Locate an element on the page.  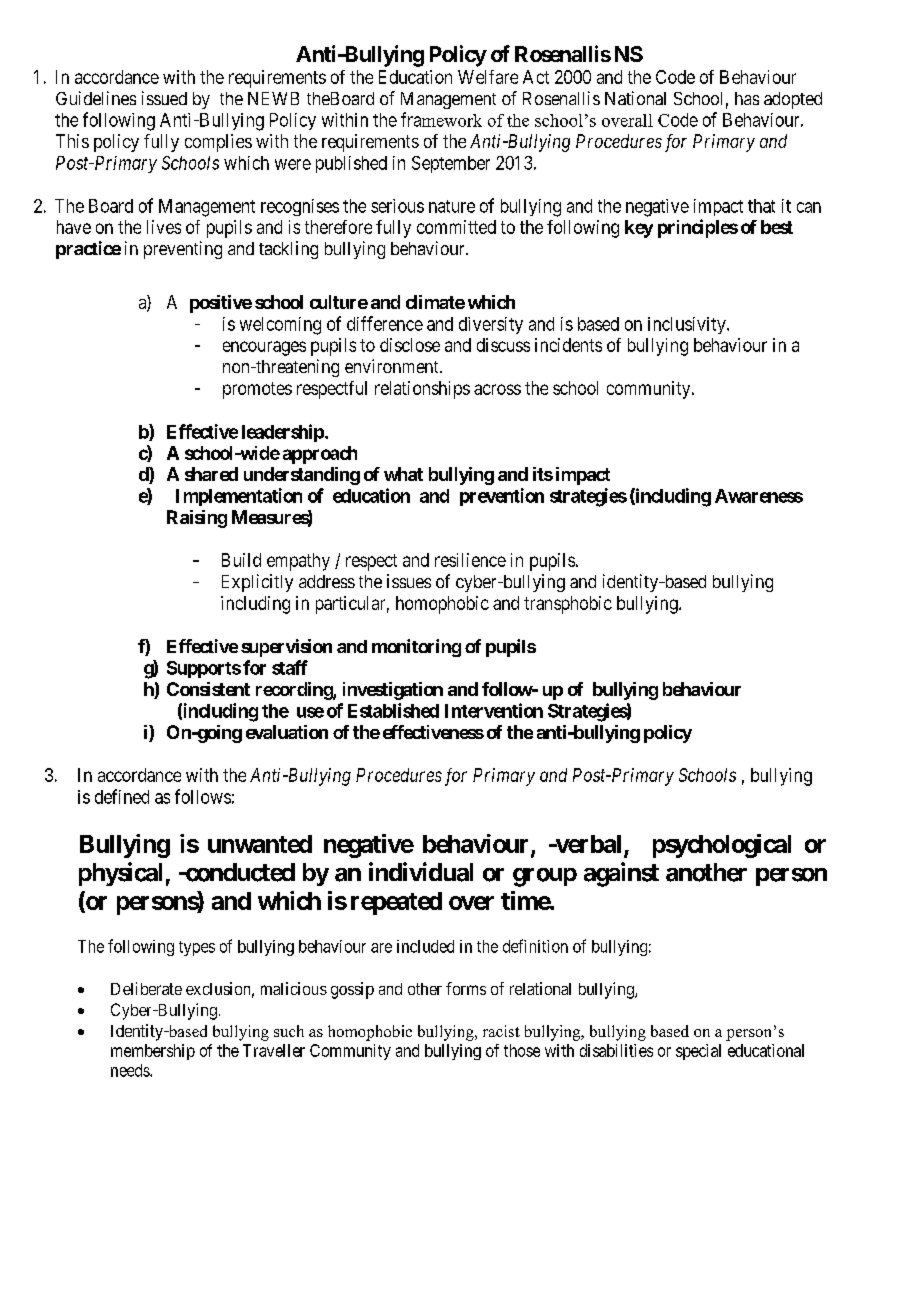
shared is located at coordinates (211, 474).
